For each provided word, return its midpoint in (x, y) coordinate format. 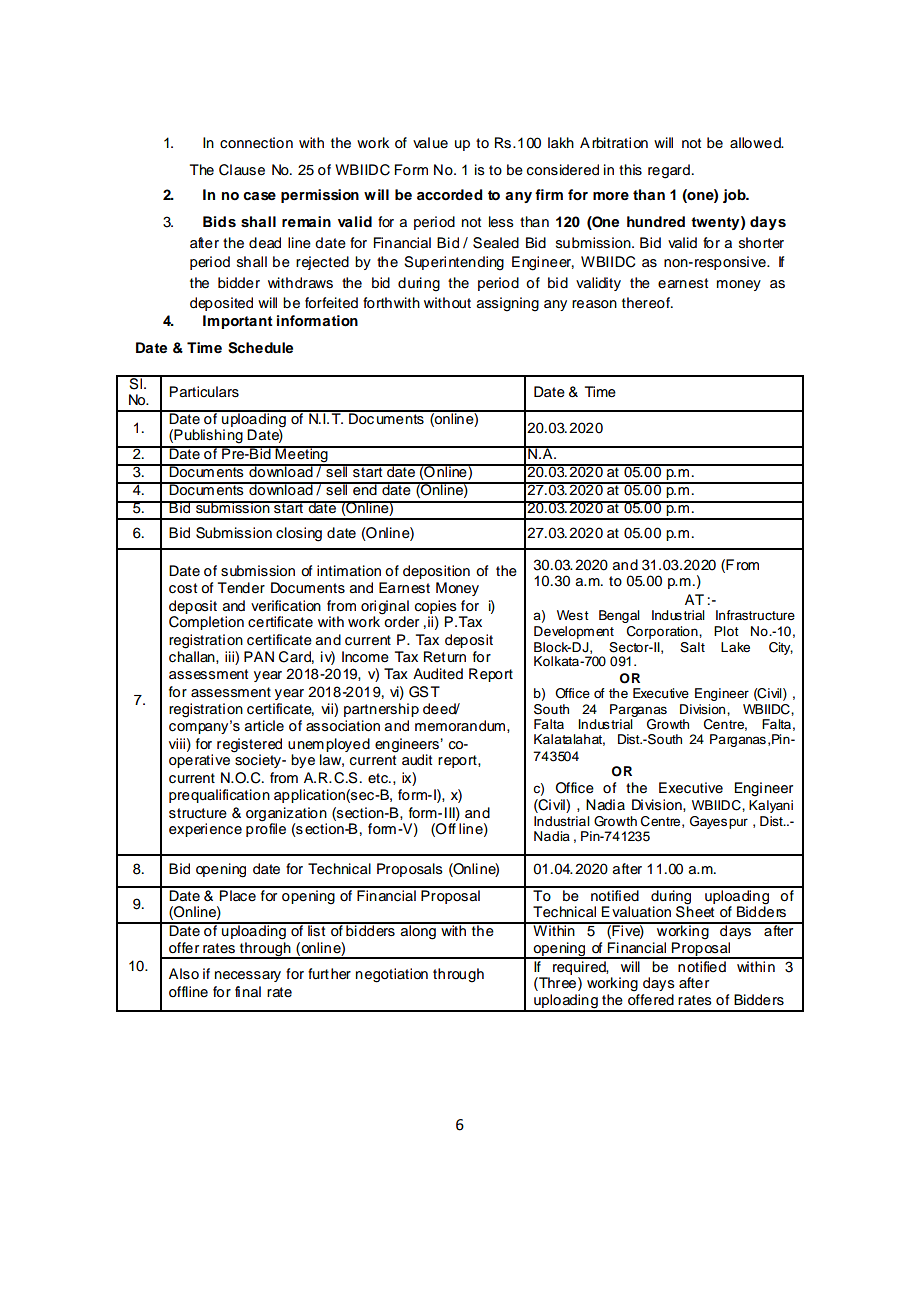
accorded (450, 195)
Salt (692, 647)
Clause (242, 170)
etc (379, 778)
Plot (726, 631)
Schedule (260, 348)
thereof (647, 303)
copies (436, 607)
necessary (248, 976)
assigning (508, 304)
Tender (241, 588)
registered (249, 746)
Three (556, 984)
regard (669, 171)
